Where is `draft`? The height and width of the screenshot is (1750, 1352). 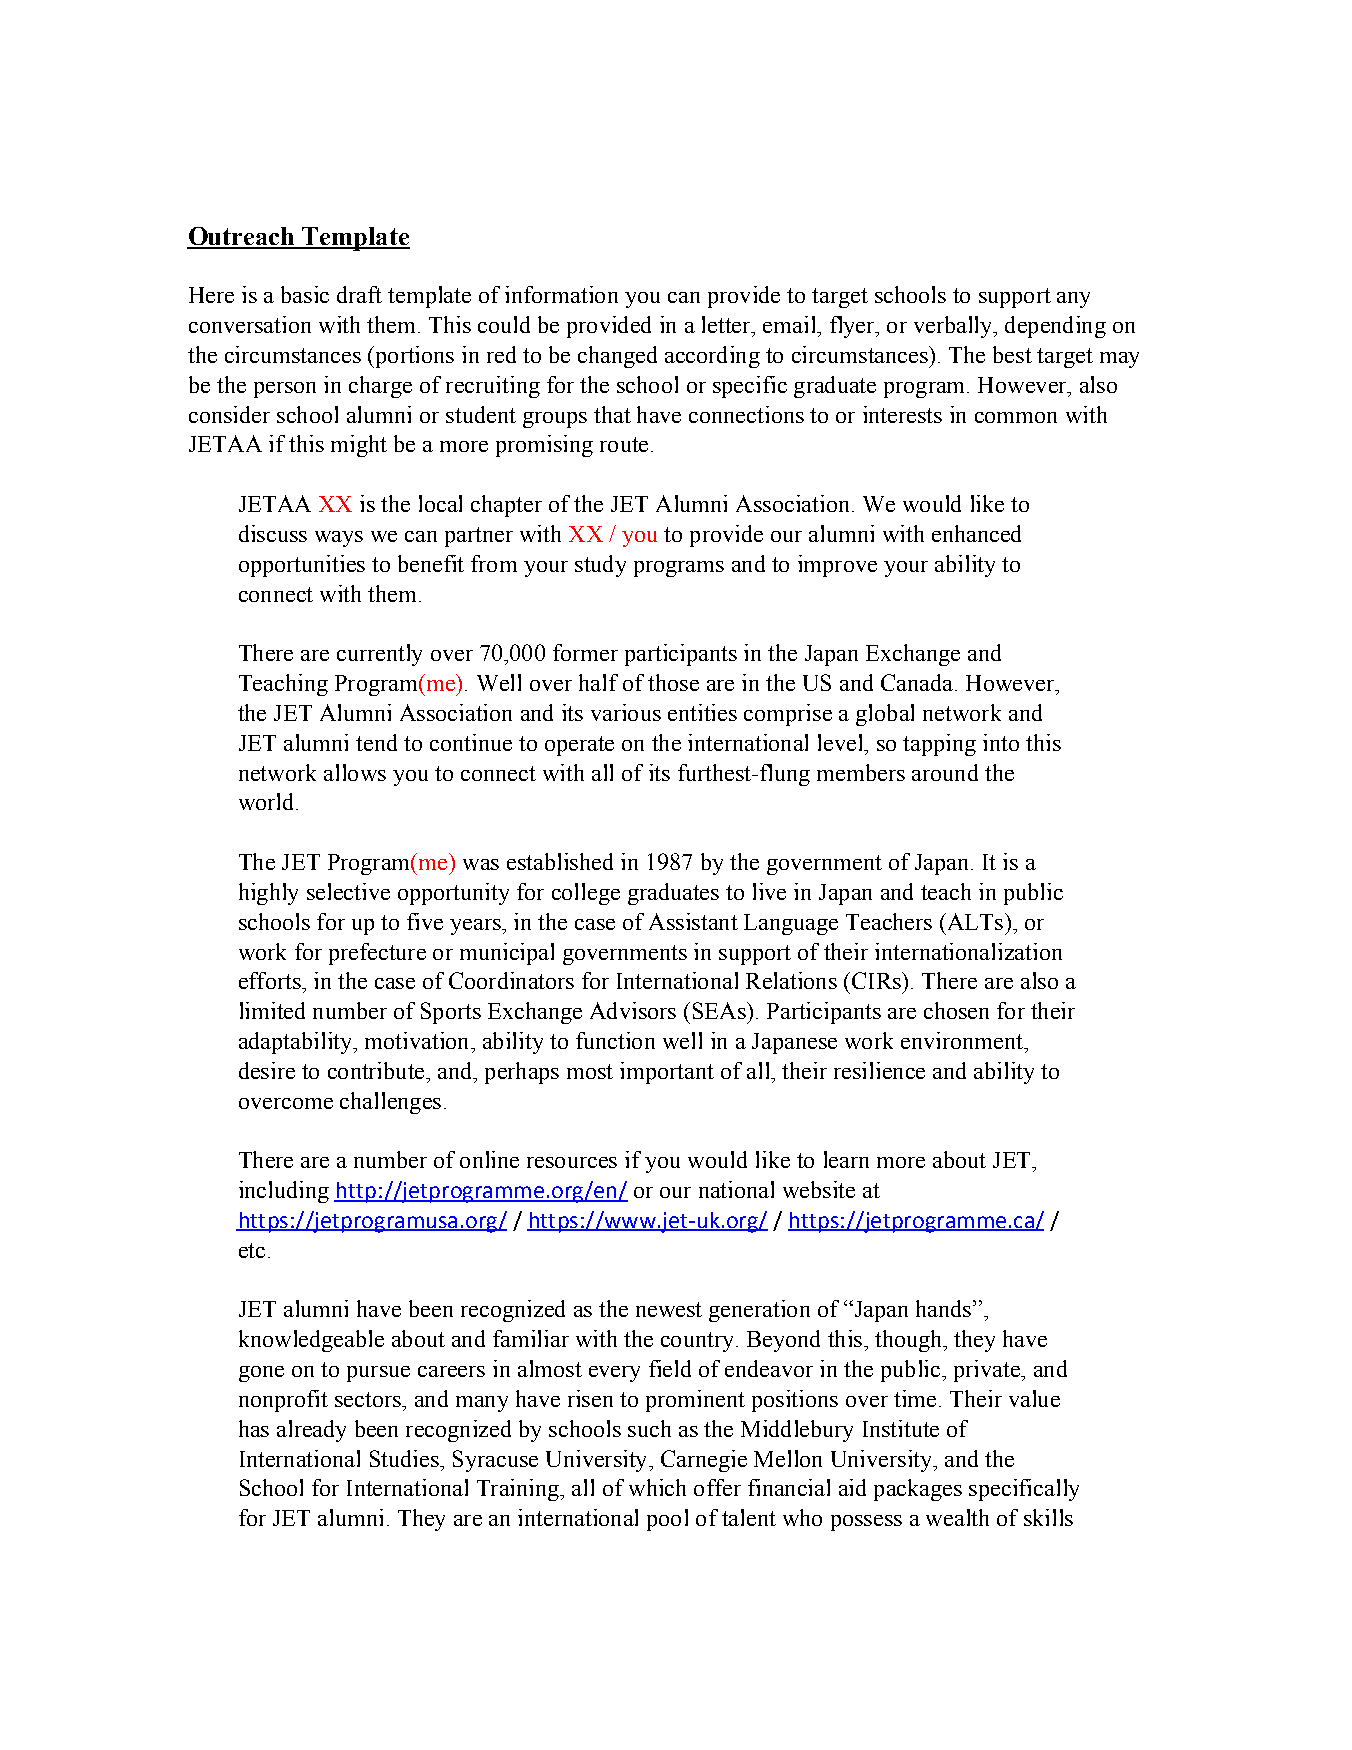
draft is located at coordinates (359, 294).
